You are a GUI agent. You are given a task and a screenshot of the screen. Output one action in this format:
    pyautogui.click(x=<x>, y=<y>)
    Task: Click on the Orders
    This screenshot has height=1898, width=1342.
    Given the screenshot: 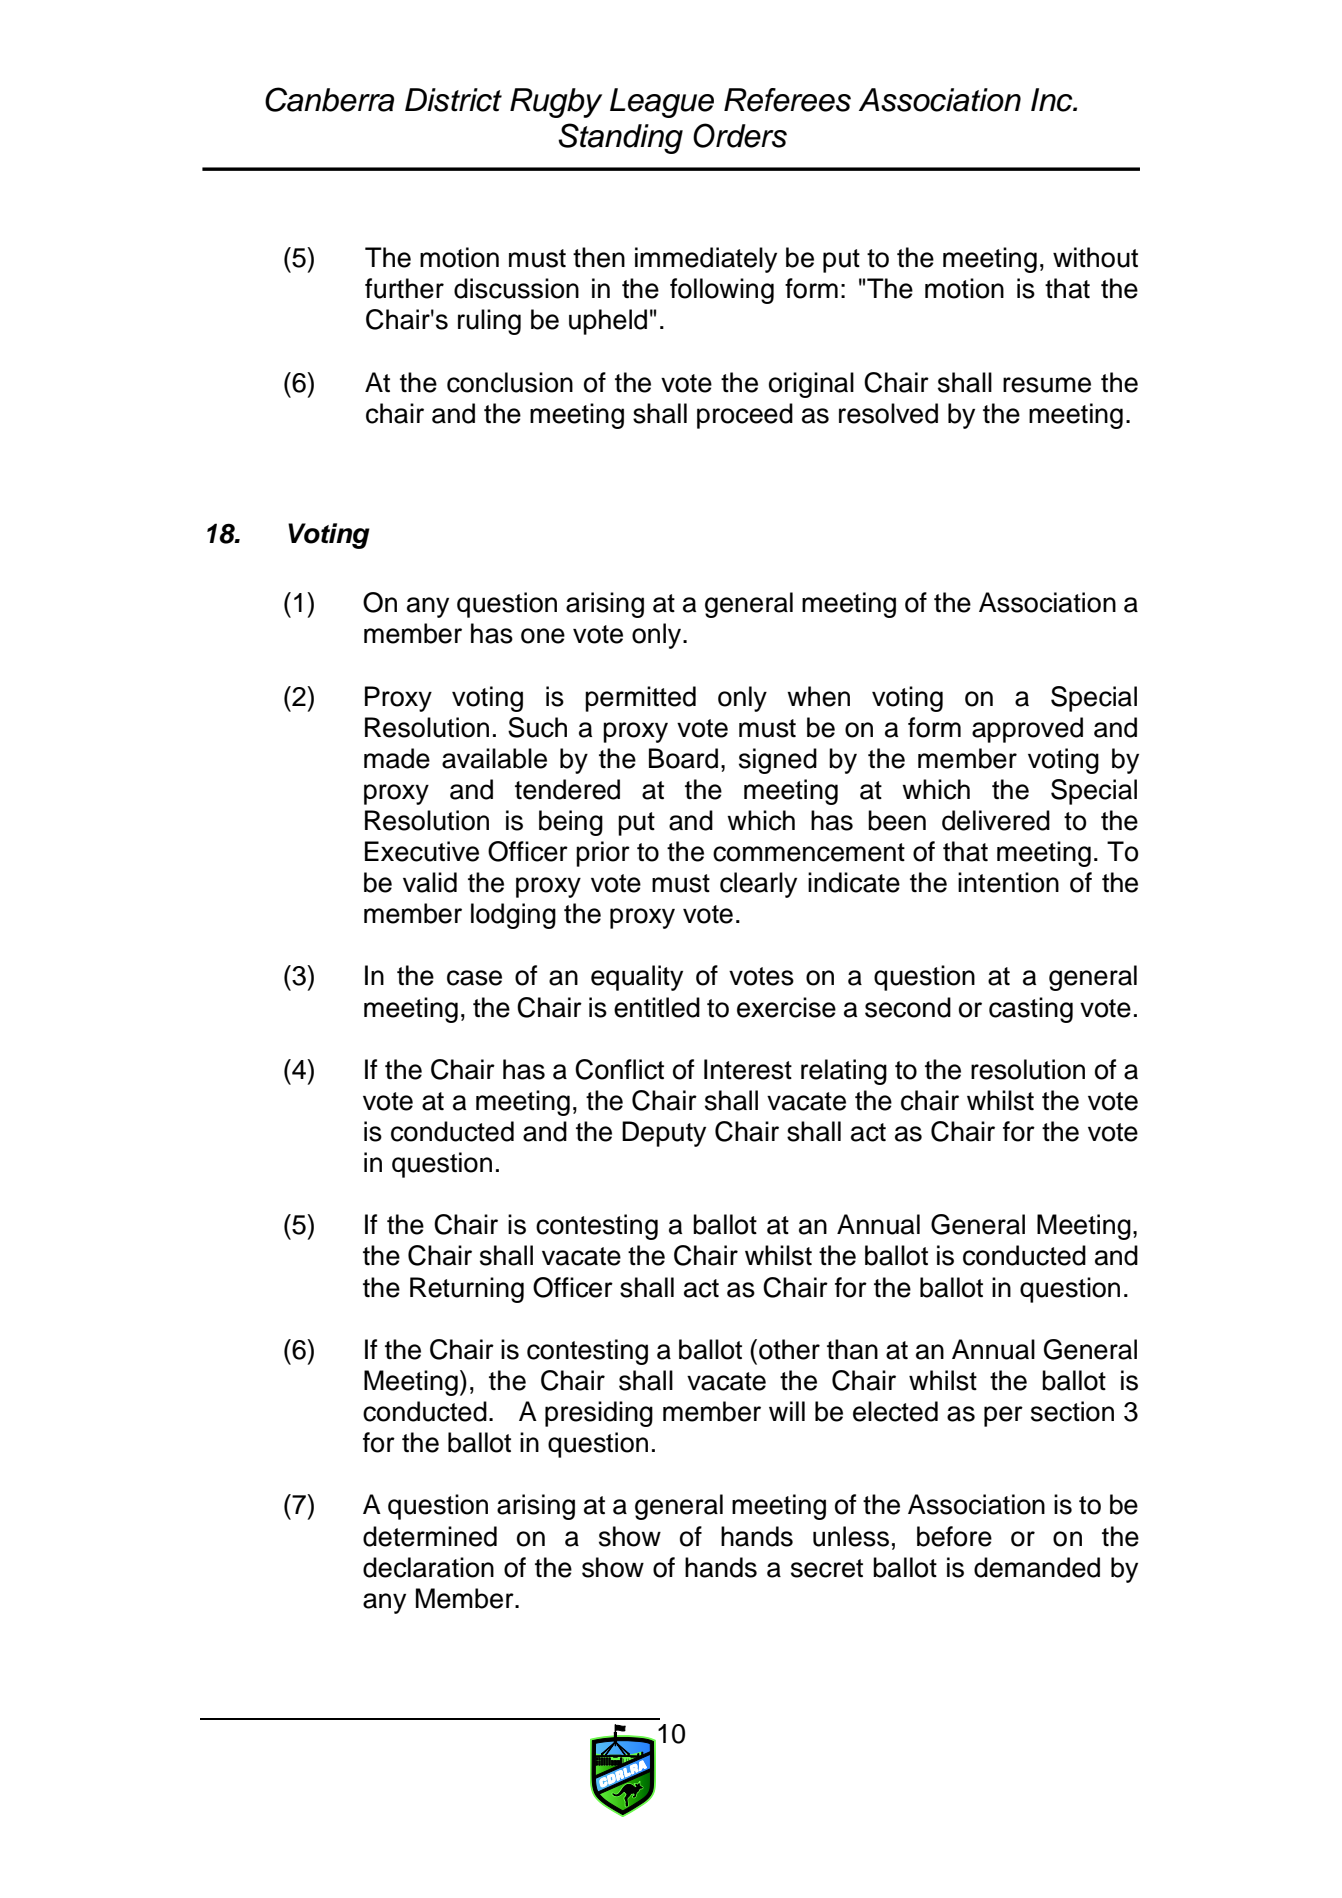 What is the action you would take?
    pyautogui.click(x=740, y=135)
